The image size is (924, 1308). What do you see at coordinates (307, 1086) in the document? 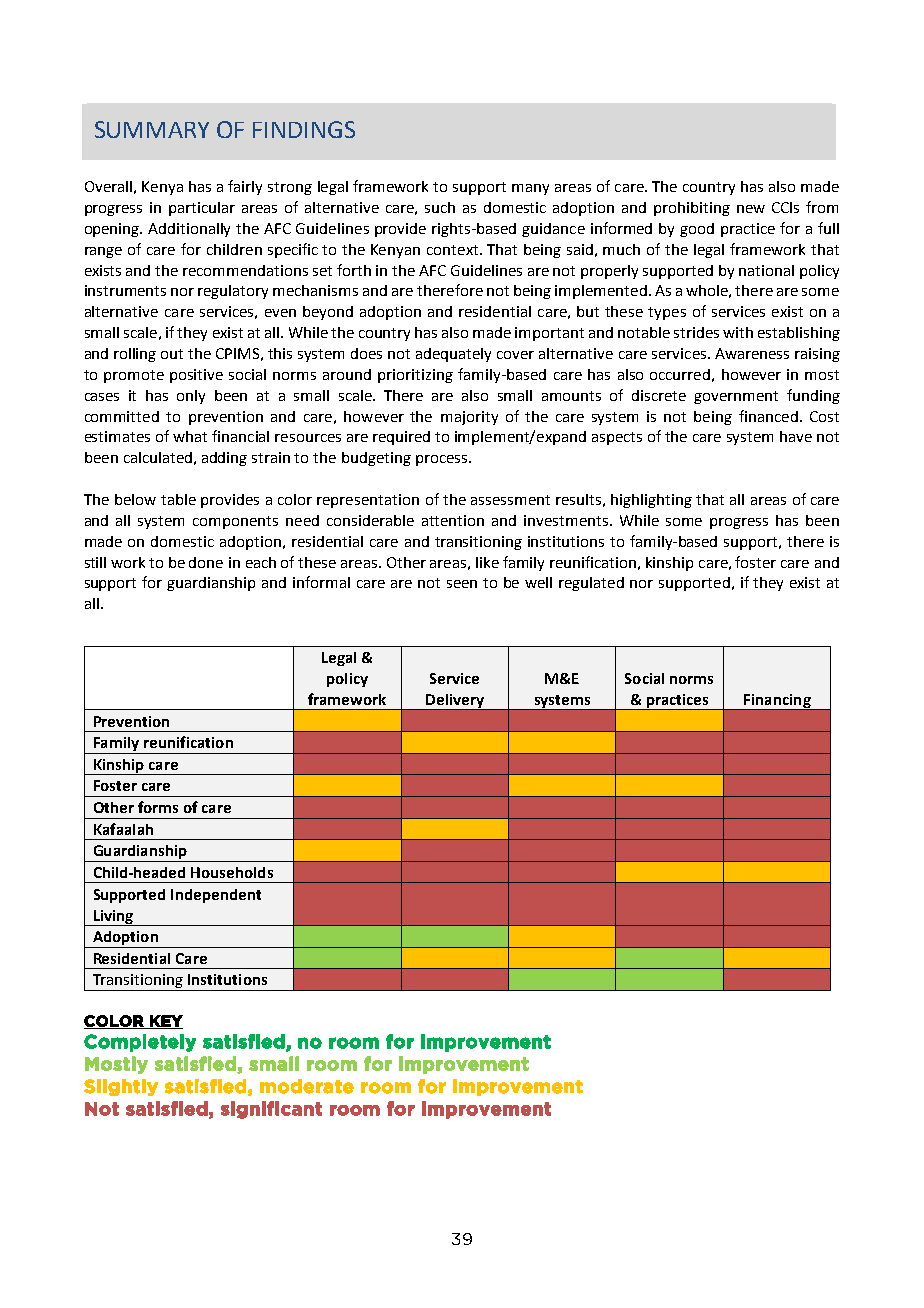
I see `moderate` at bounding box center [307, 1086].
